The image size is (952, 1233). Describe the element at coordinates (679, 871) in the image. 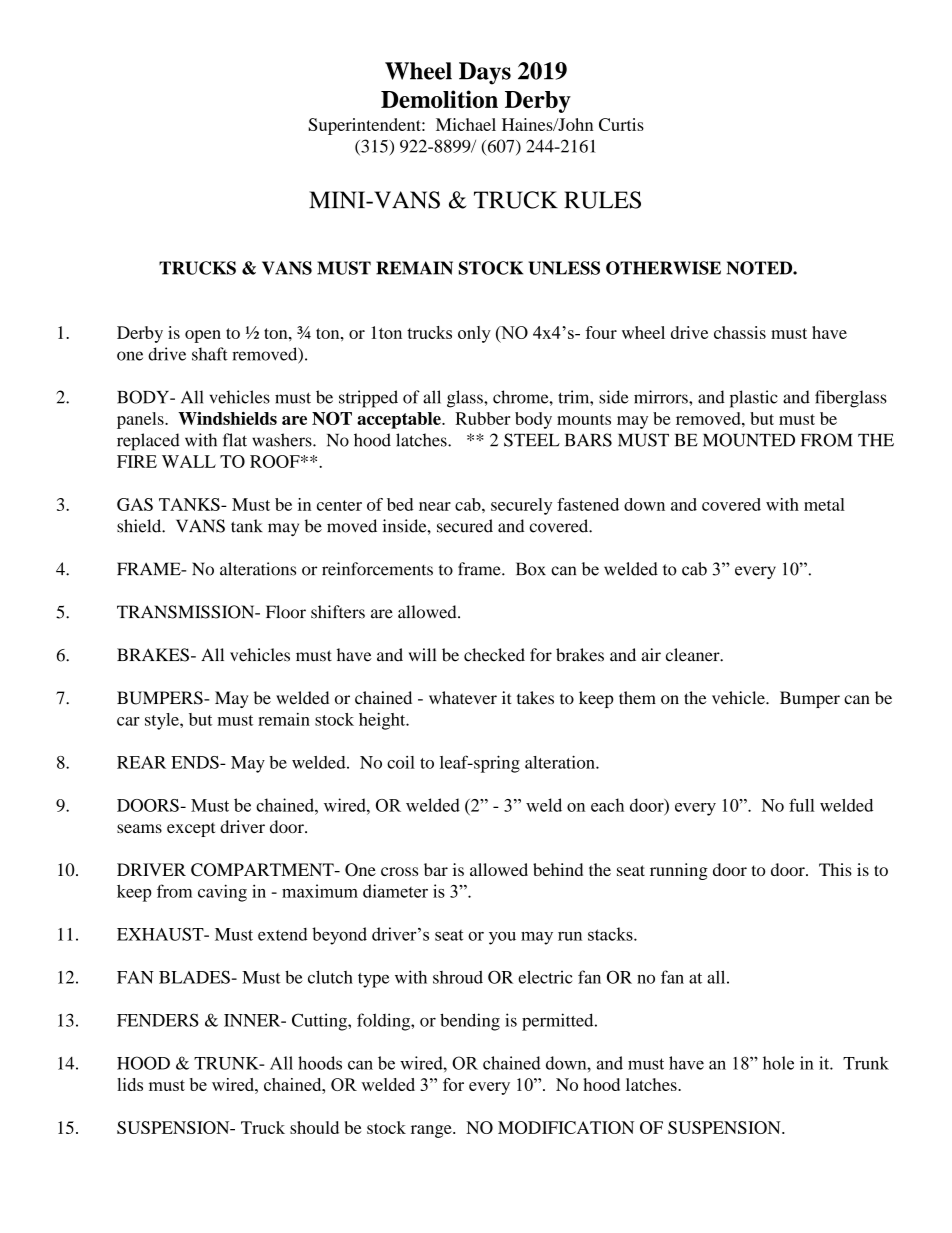

I see `running` at that location.
